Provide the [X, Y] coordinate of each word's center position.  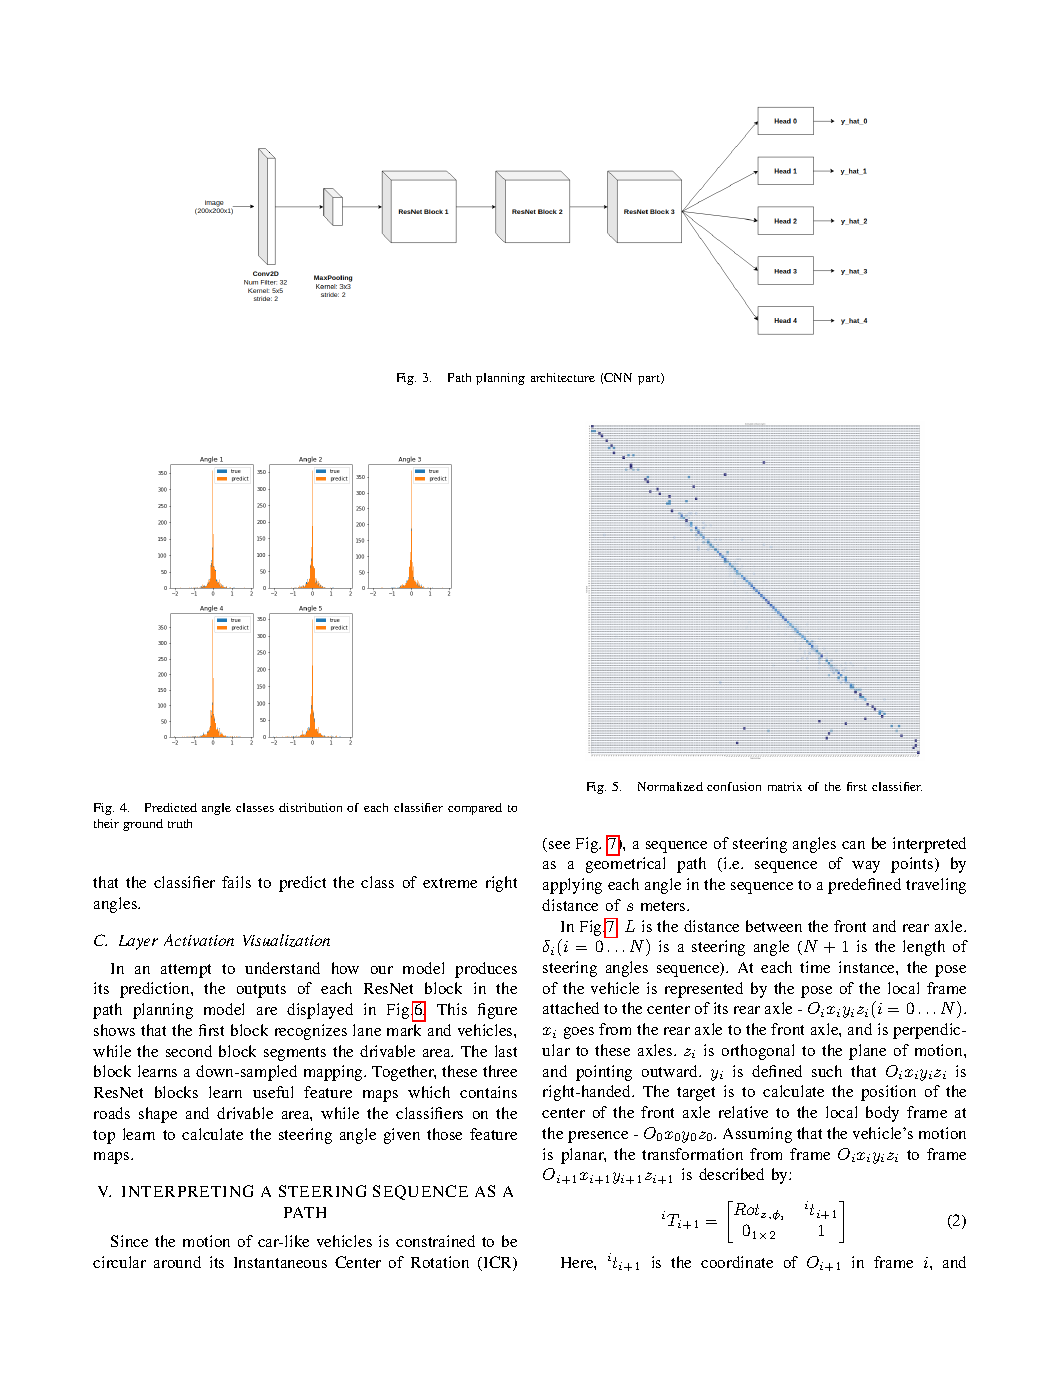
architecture [563, 377]
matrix [785, 786]
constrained [435, 1241]
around [177, 1262]
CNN [618, 377]
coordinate [737, 1262]
